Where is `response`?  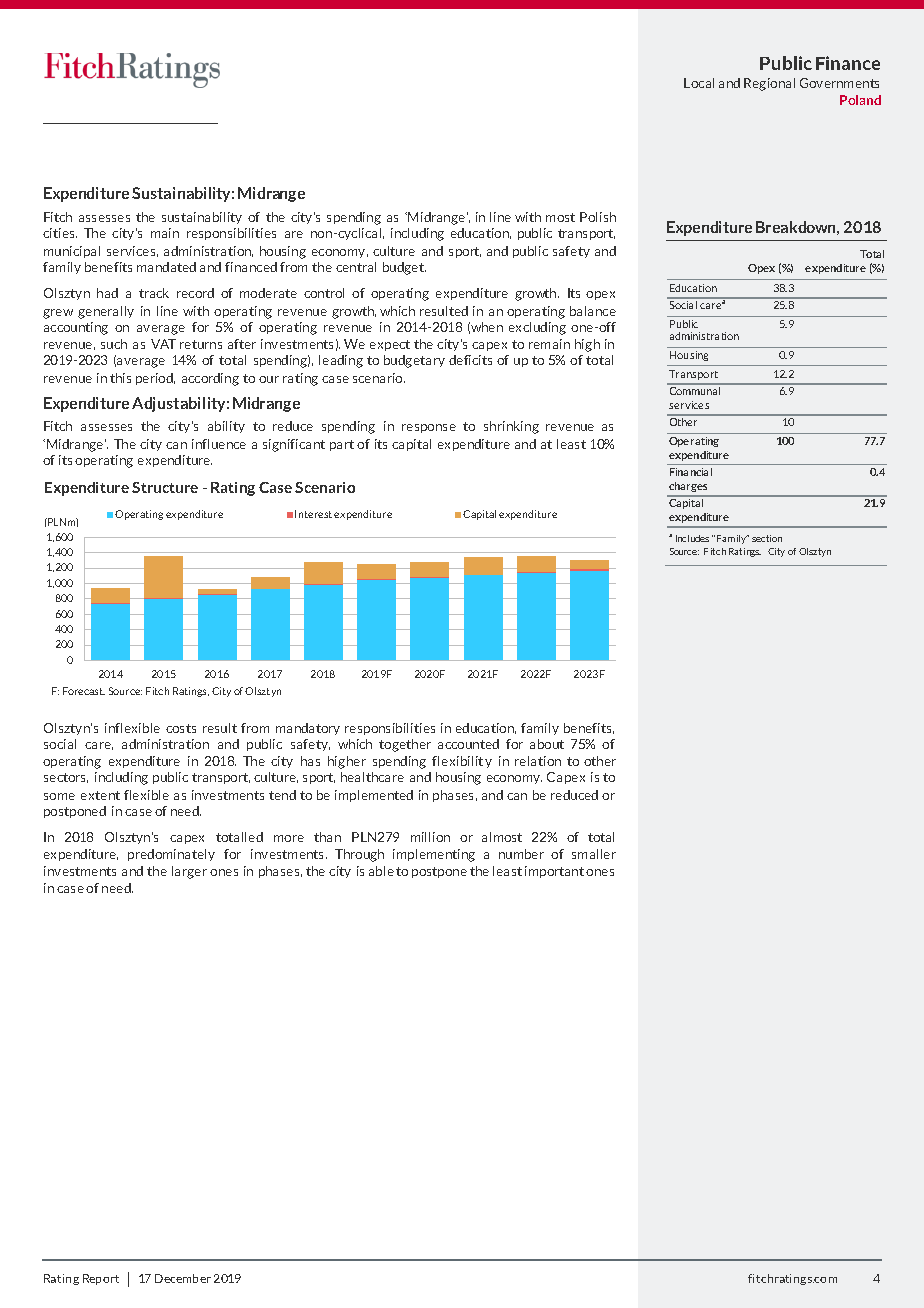
response is located at coordinates (429, 428).
